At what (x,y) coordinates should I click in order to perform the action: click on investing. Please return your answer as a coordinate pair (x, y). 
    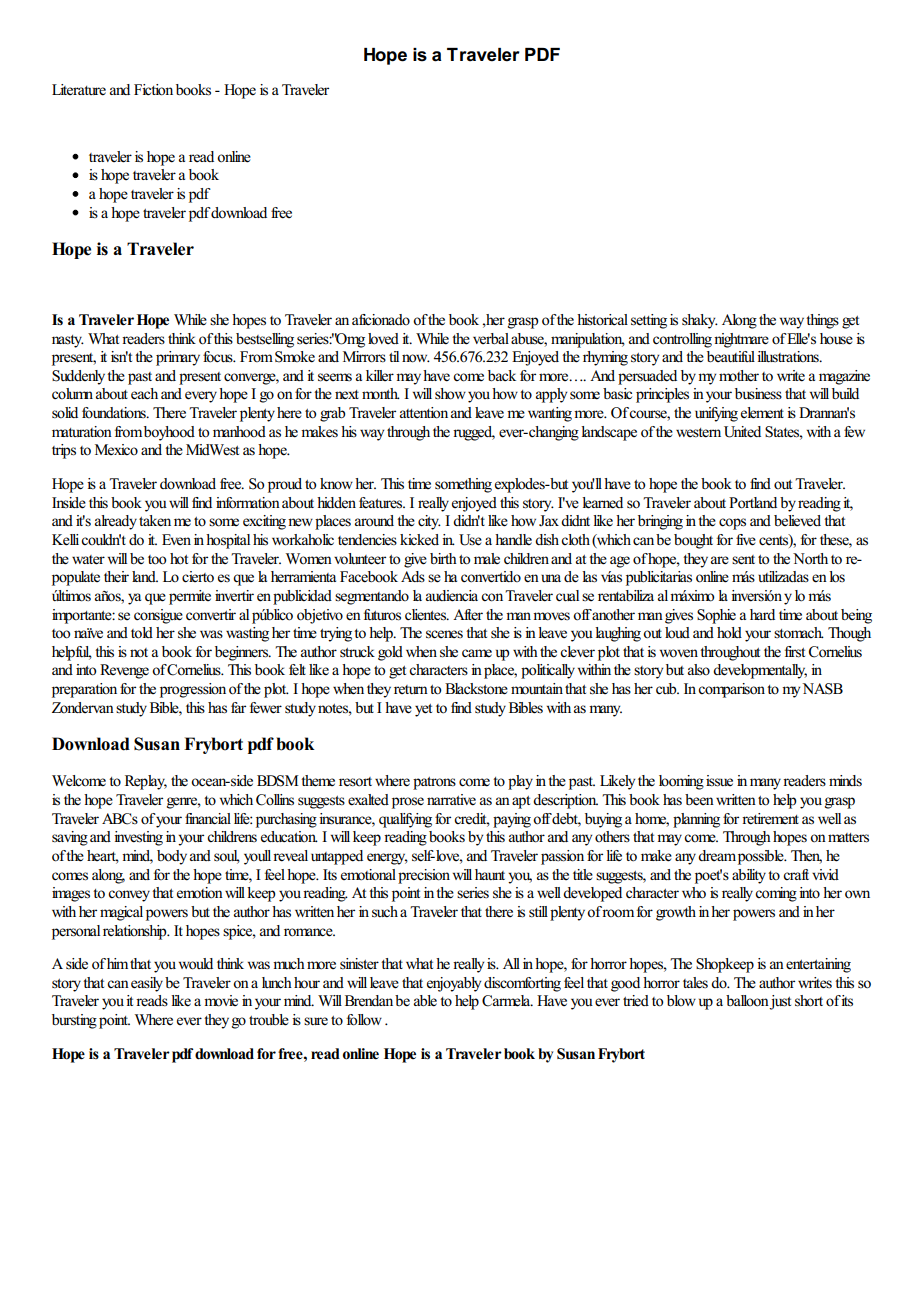
    Looking at the image, I should click on (138, 838).
